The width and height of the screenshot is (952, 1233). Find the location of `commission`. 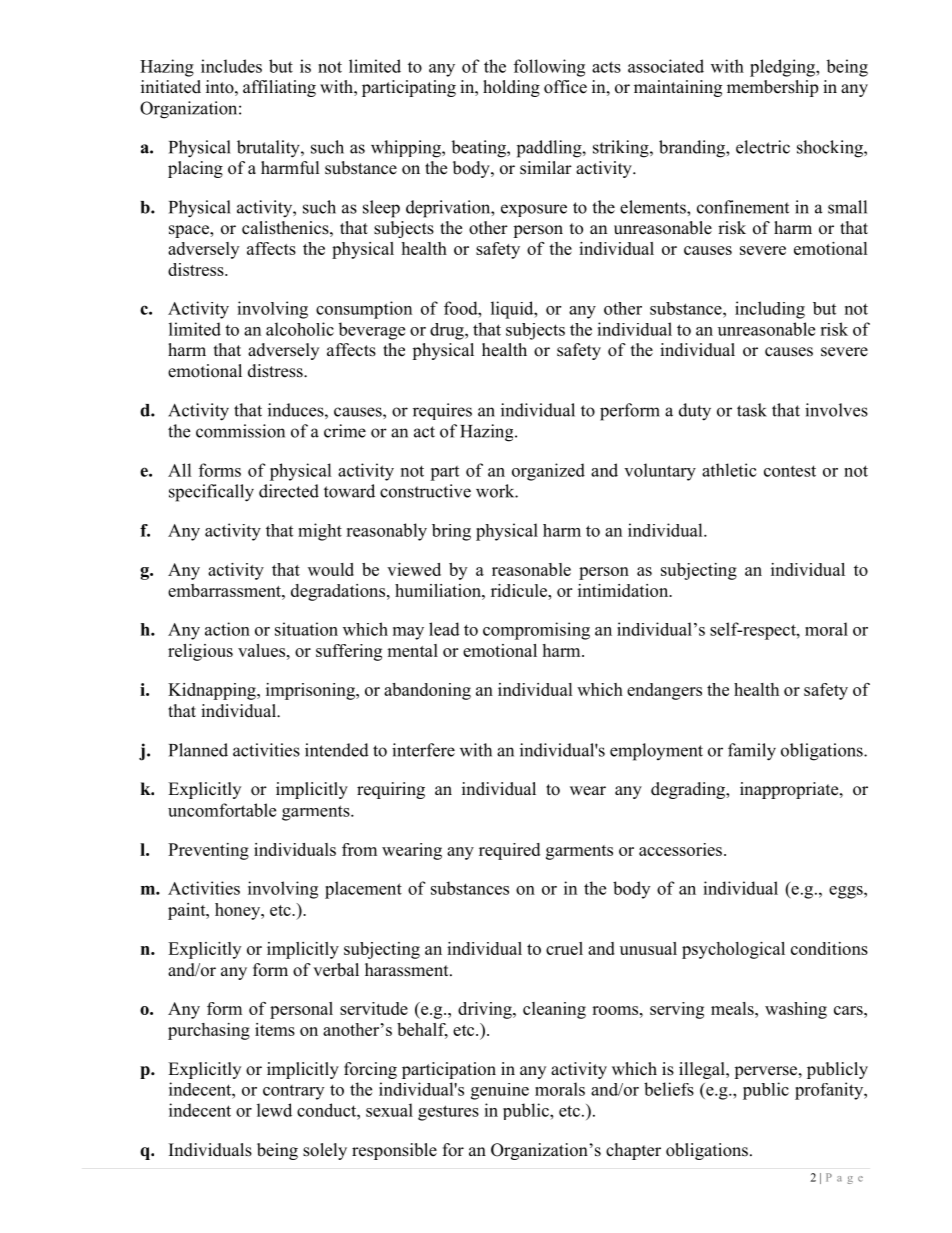

commission is located at coordinates (240, 431).
